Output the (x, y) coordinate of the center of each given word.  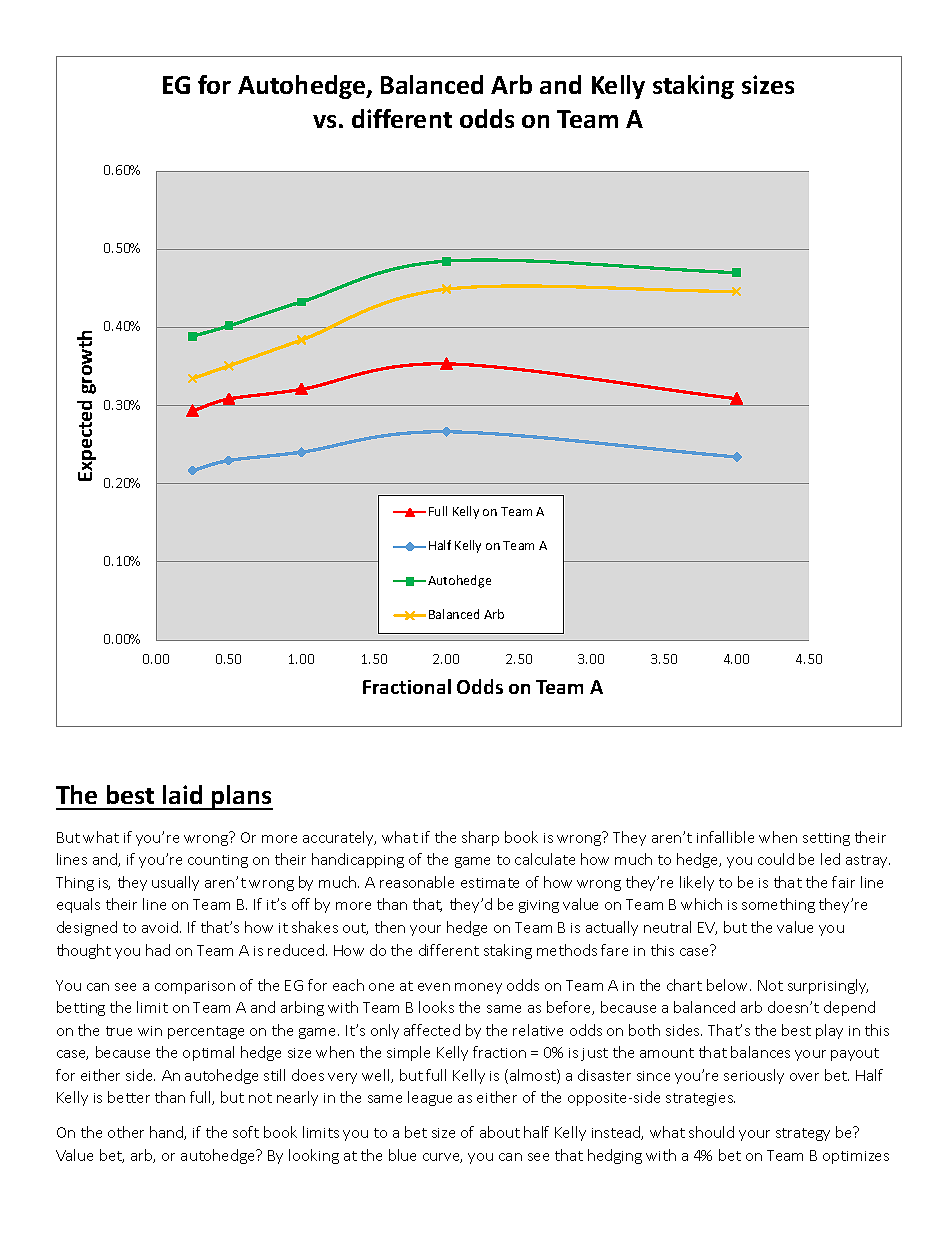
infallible (725, 837)
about (500, 1132)
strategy (803, 1134)
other (126, 1132)
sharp (480, 838)
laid (182, 794)
